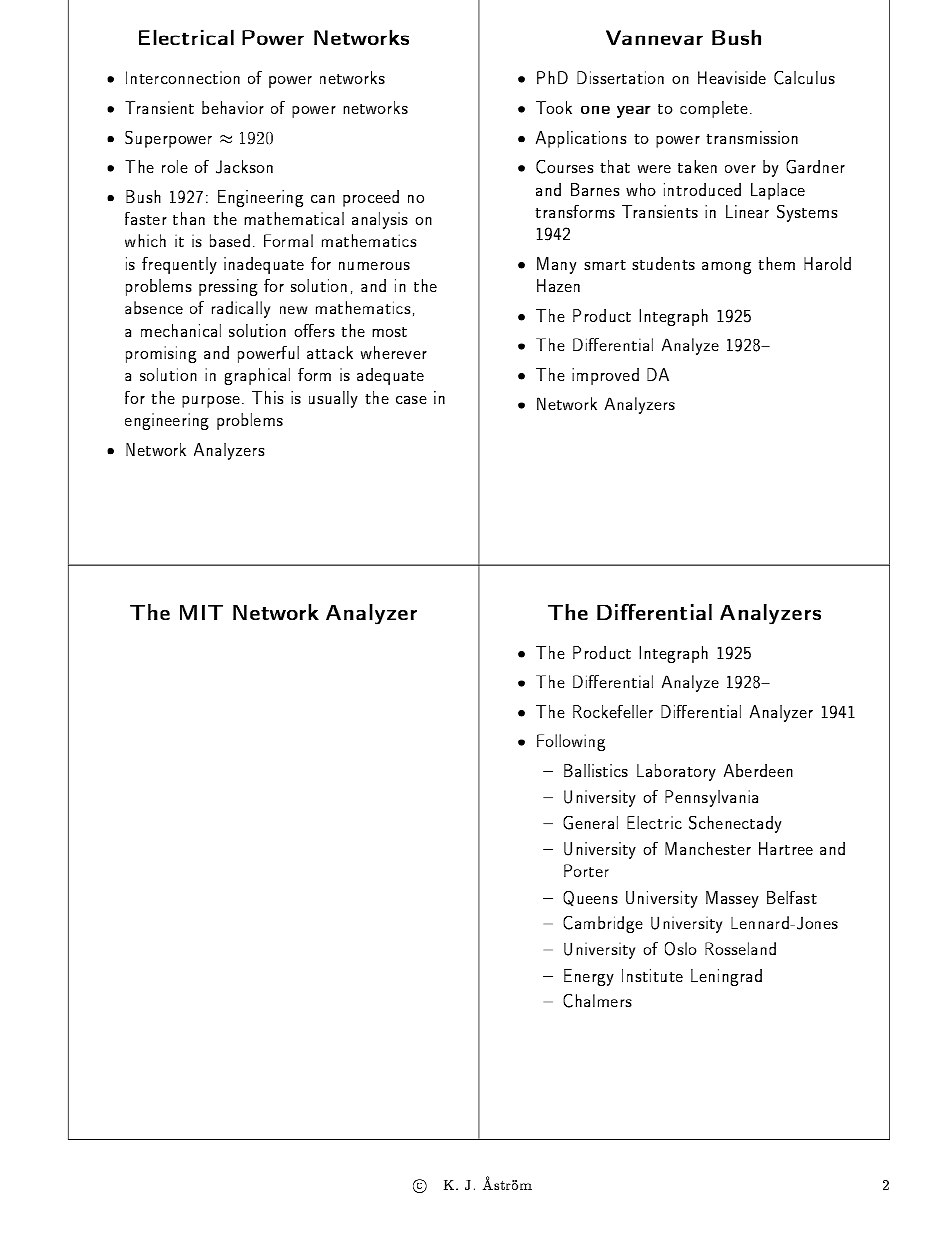 This document has width=952, height=1233. I want to click on Rockefeller, so click(613, 711).
